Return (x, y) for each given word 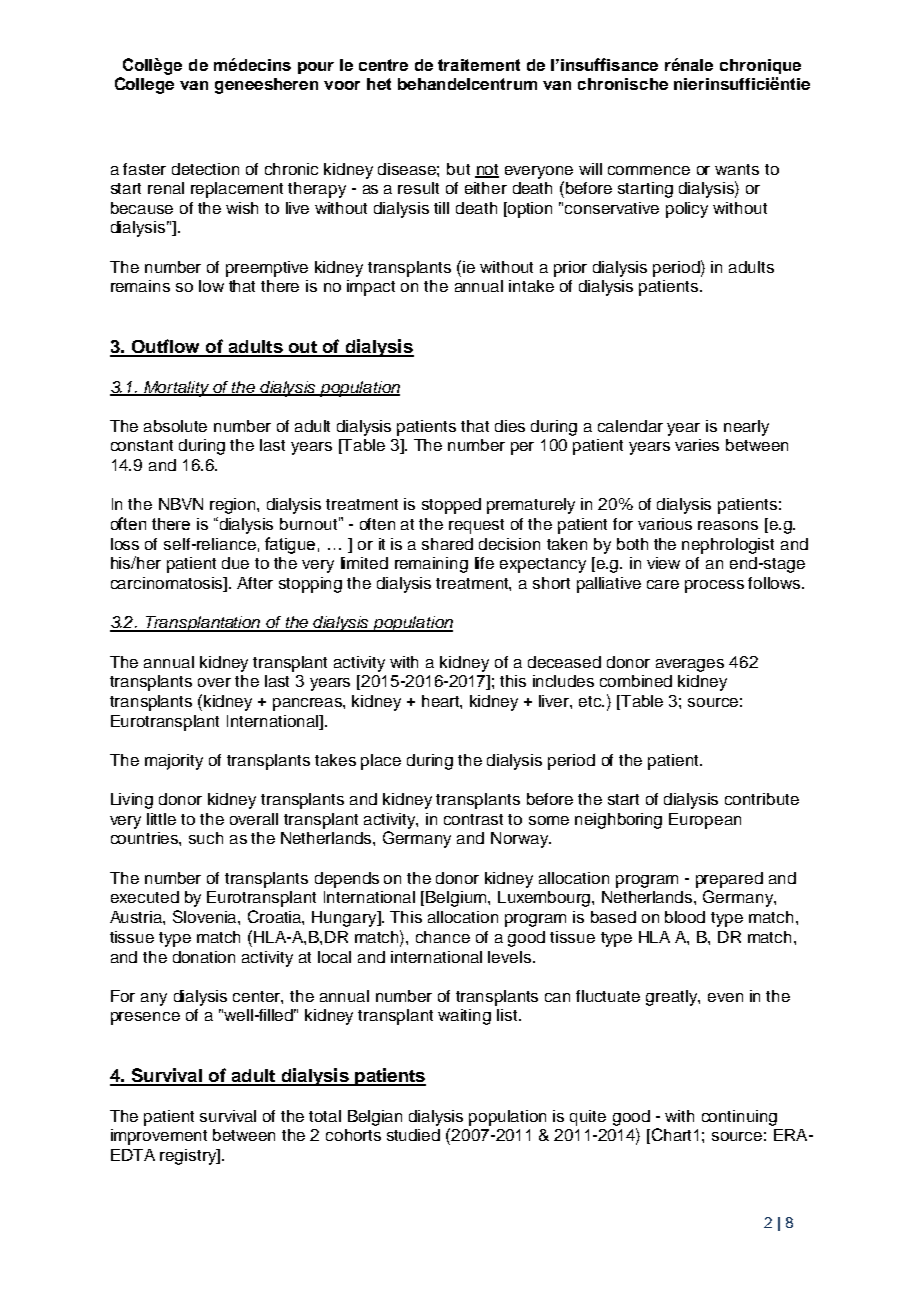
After (255, 583)
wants (737, 169)
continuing (739, 1118)
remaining (431, 565)
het (379, 84)
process (714, 586)
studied (413, 1135)
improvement (159, 1137)
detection (205, 169)
